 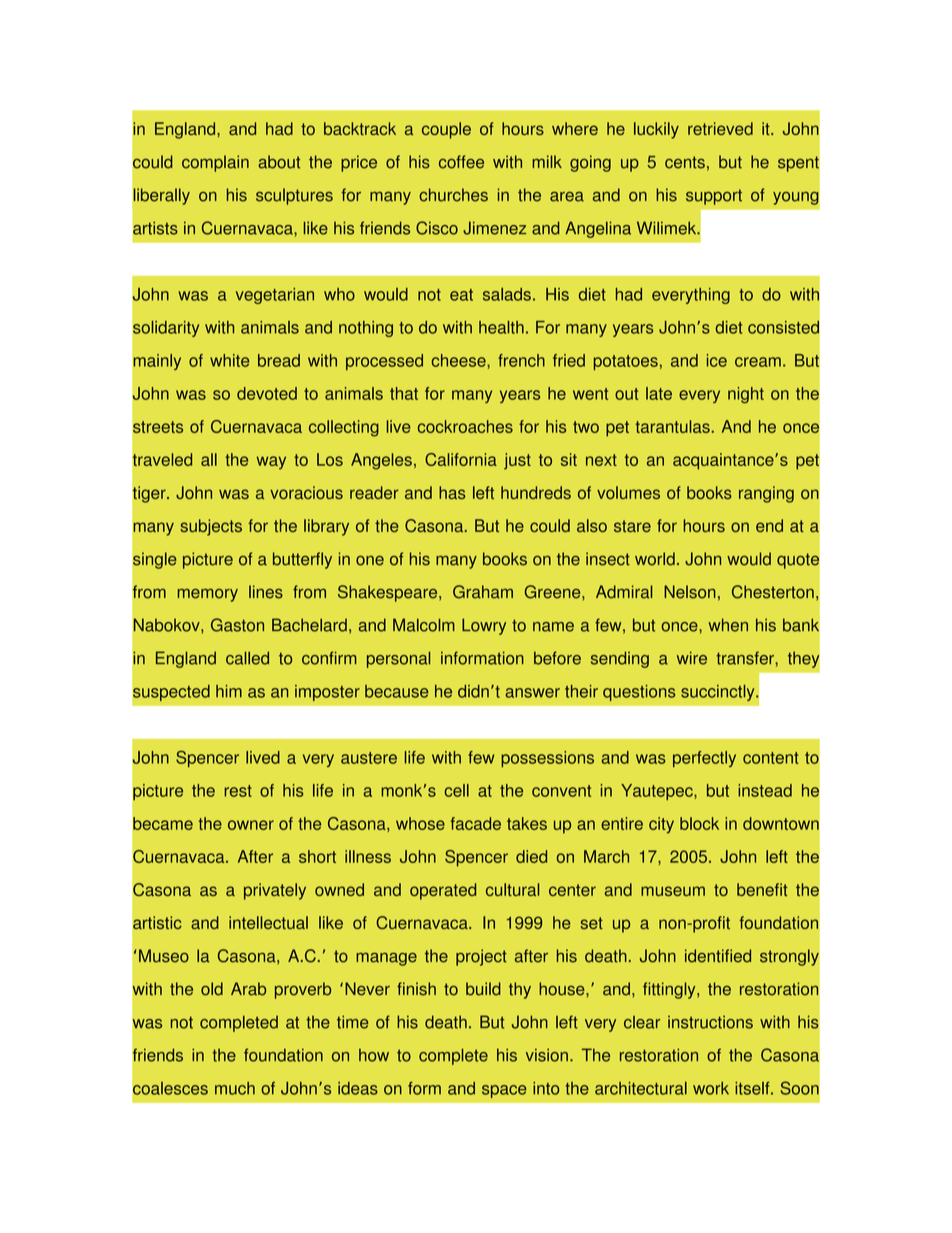 I want to click on coffee, so click(x=461, y=162).
